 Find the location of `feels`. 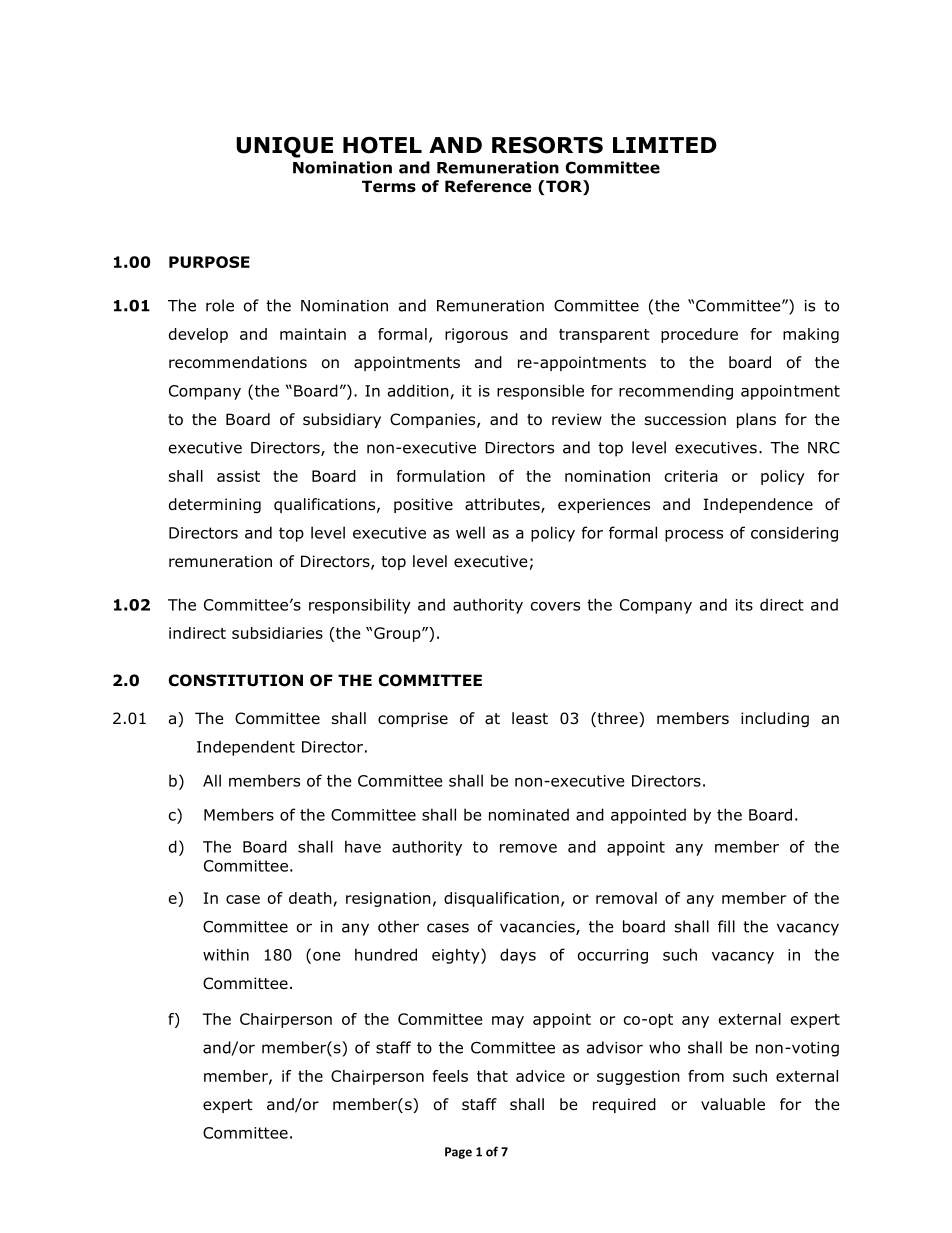

feels is located at coordinates (450, 1076).
